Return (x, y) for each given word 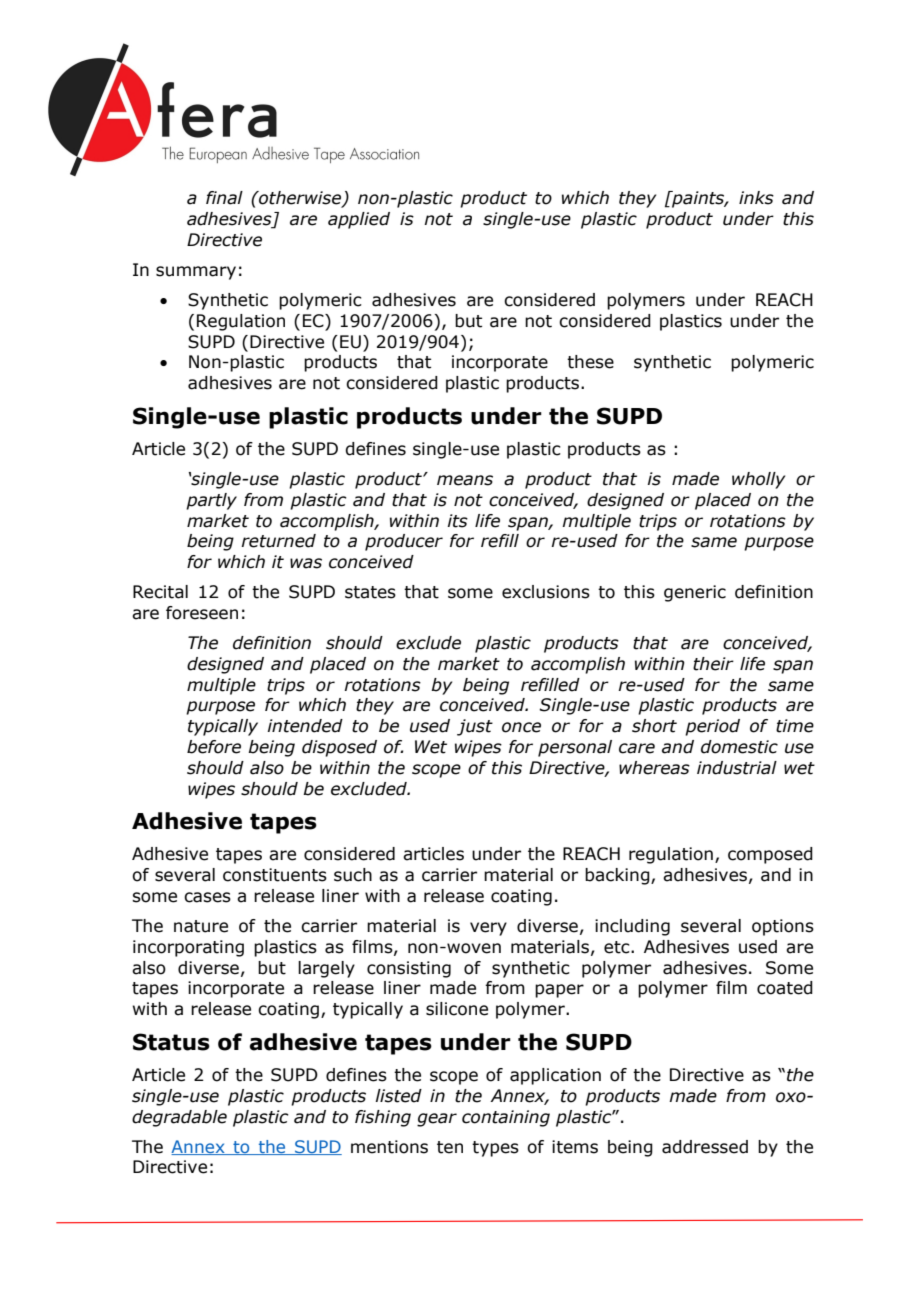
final (224, 198)
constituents (275, 875)
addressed (705, 1147)
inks (756, 198)
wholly (758, 480)
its (457, 521)
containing (506, 1118)
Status (171, 1042)
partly (211, 501)
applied (359, 220)
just (475, 727)
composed (770, 855)
